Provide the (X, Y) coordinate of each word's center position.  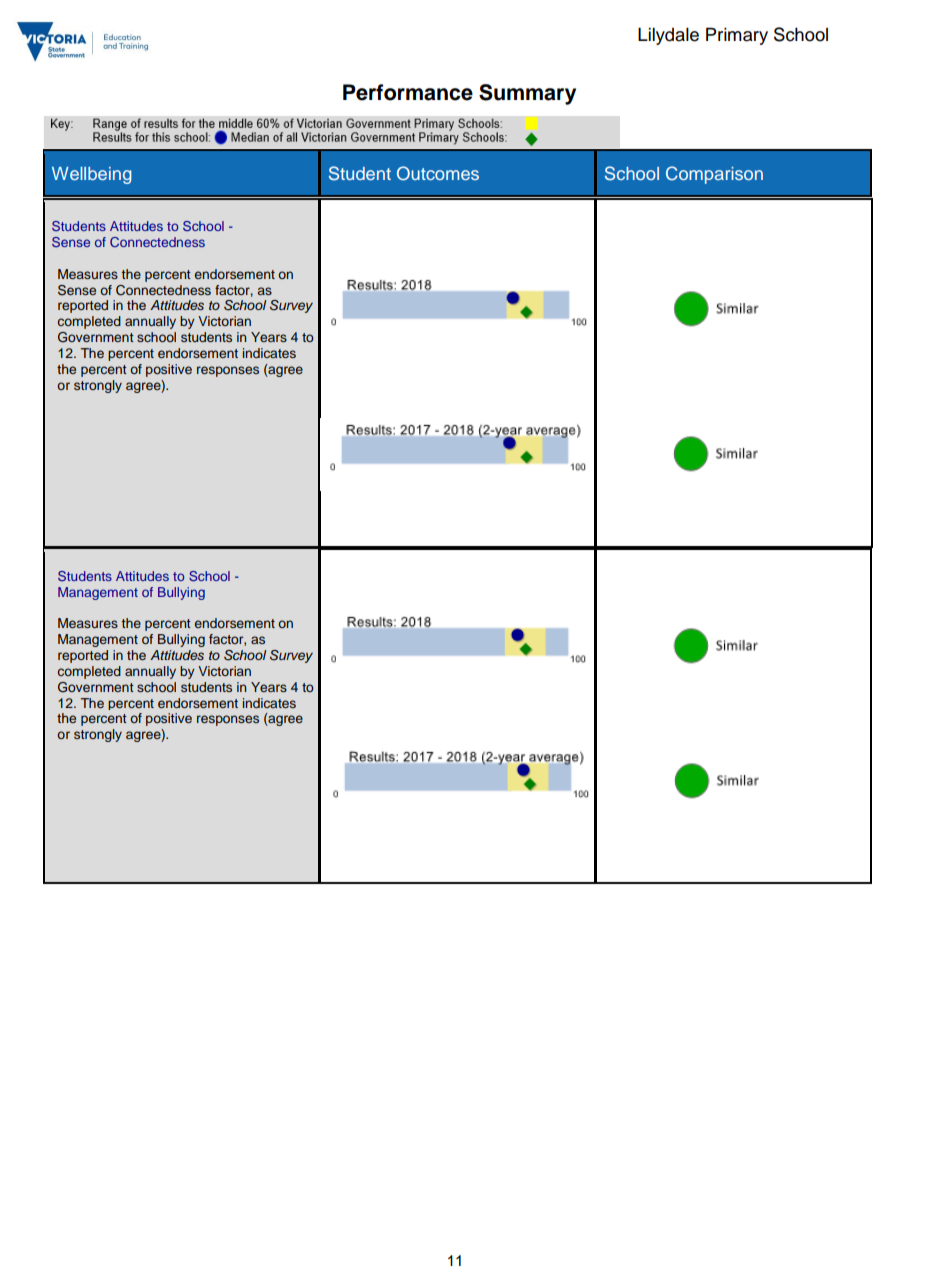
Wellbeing (92, 175)
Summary (527, 94)
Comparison (714, 175)
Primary (737, 36)
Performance (408, 92)
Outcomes (438, 173)
